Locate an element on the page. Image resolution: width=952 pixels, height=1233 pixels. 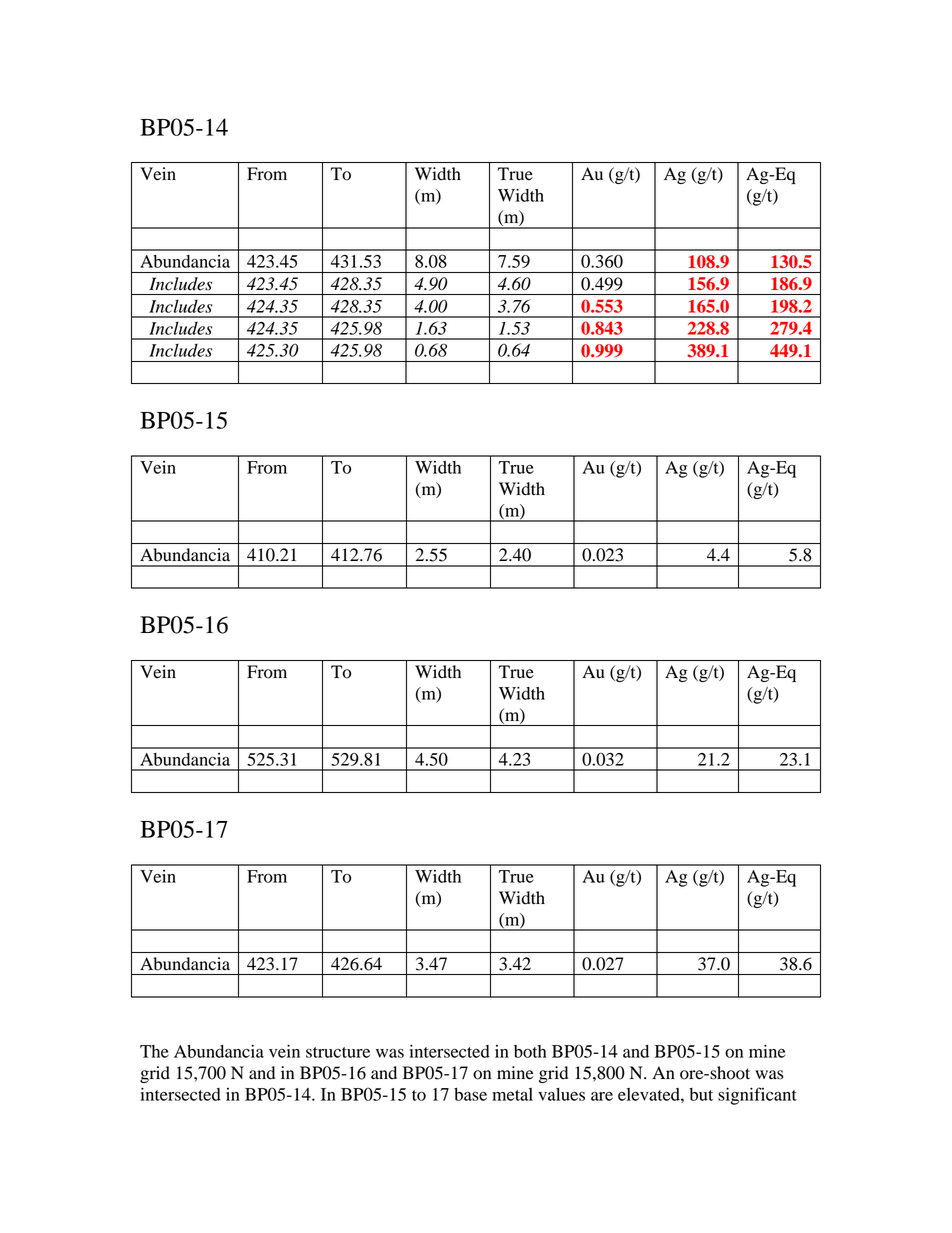
both is located at coordinates (530, 1051).
